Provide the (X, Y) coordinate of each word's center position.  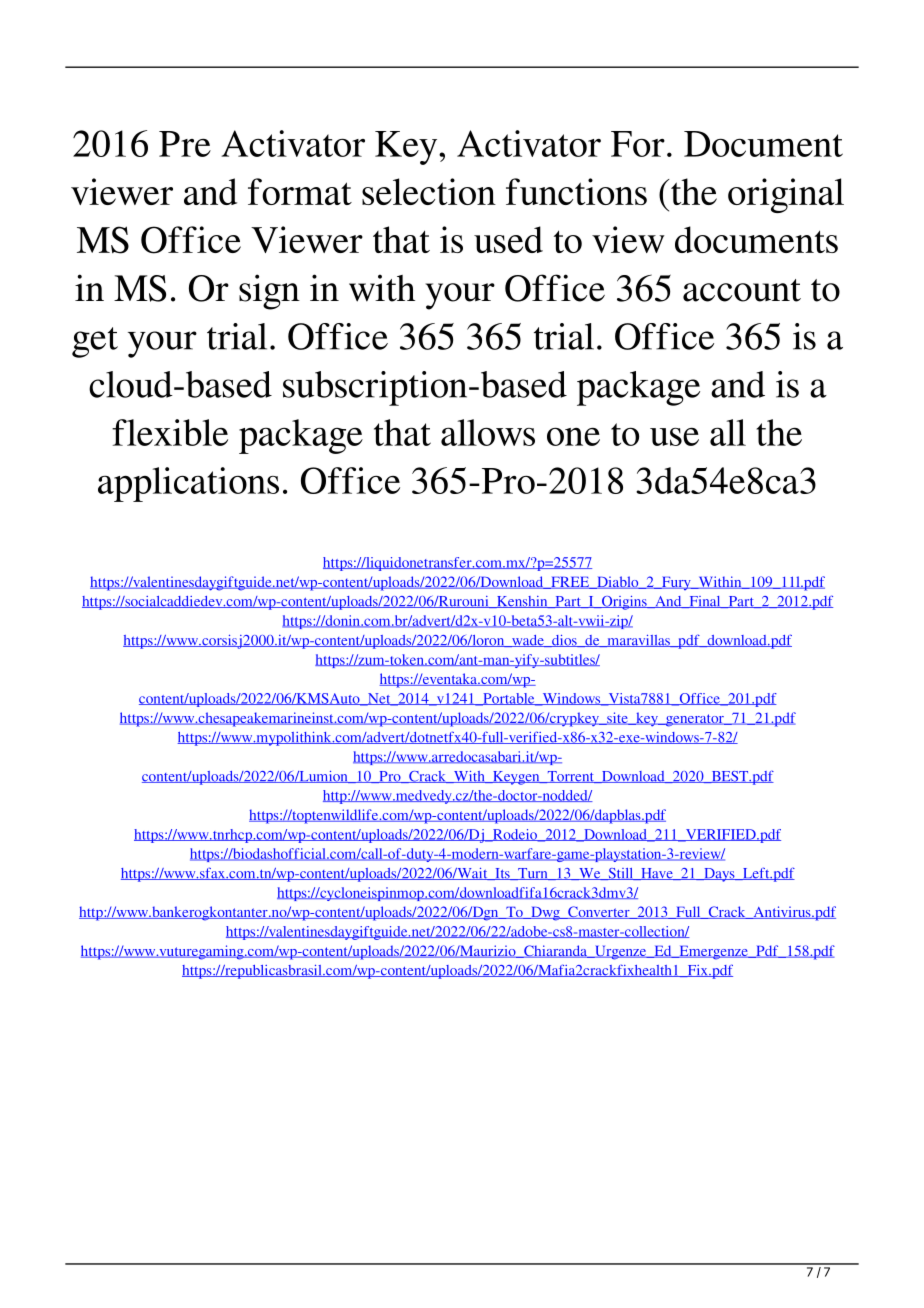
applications (188, 484)
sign (269, 292)
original (786, 195)
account (742, 290)
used (508, 239)
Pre (185, 144)
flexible (170, 432)
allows (488, 432)
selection (429, 191)
